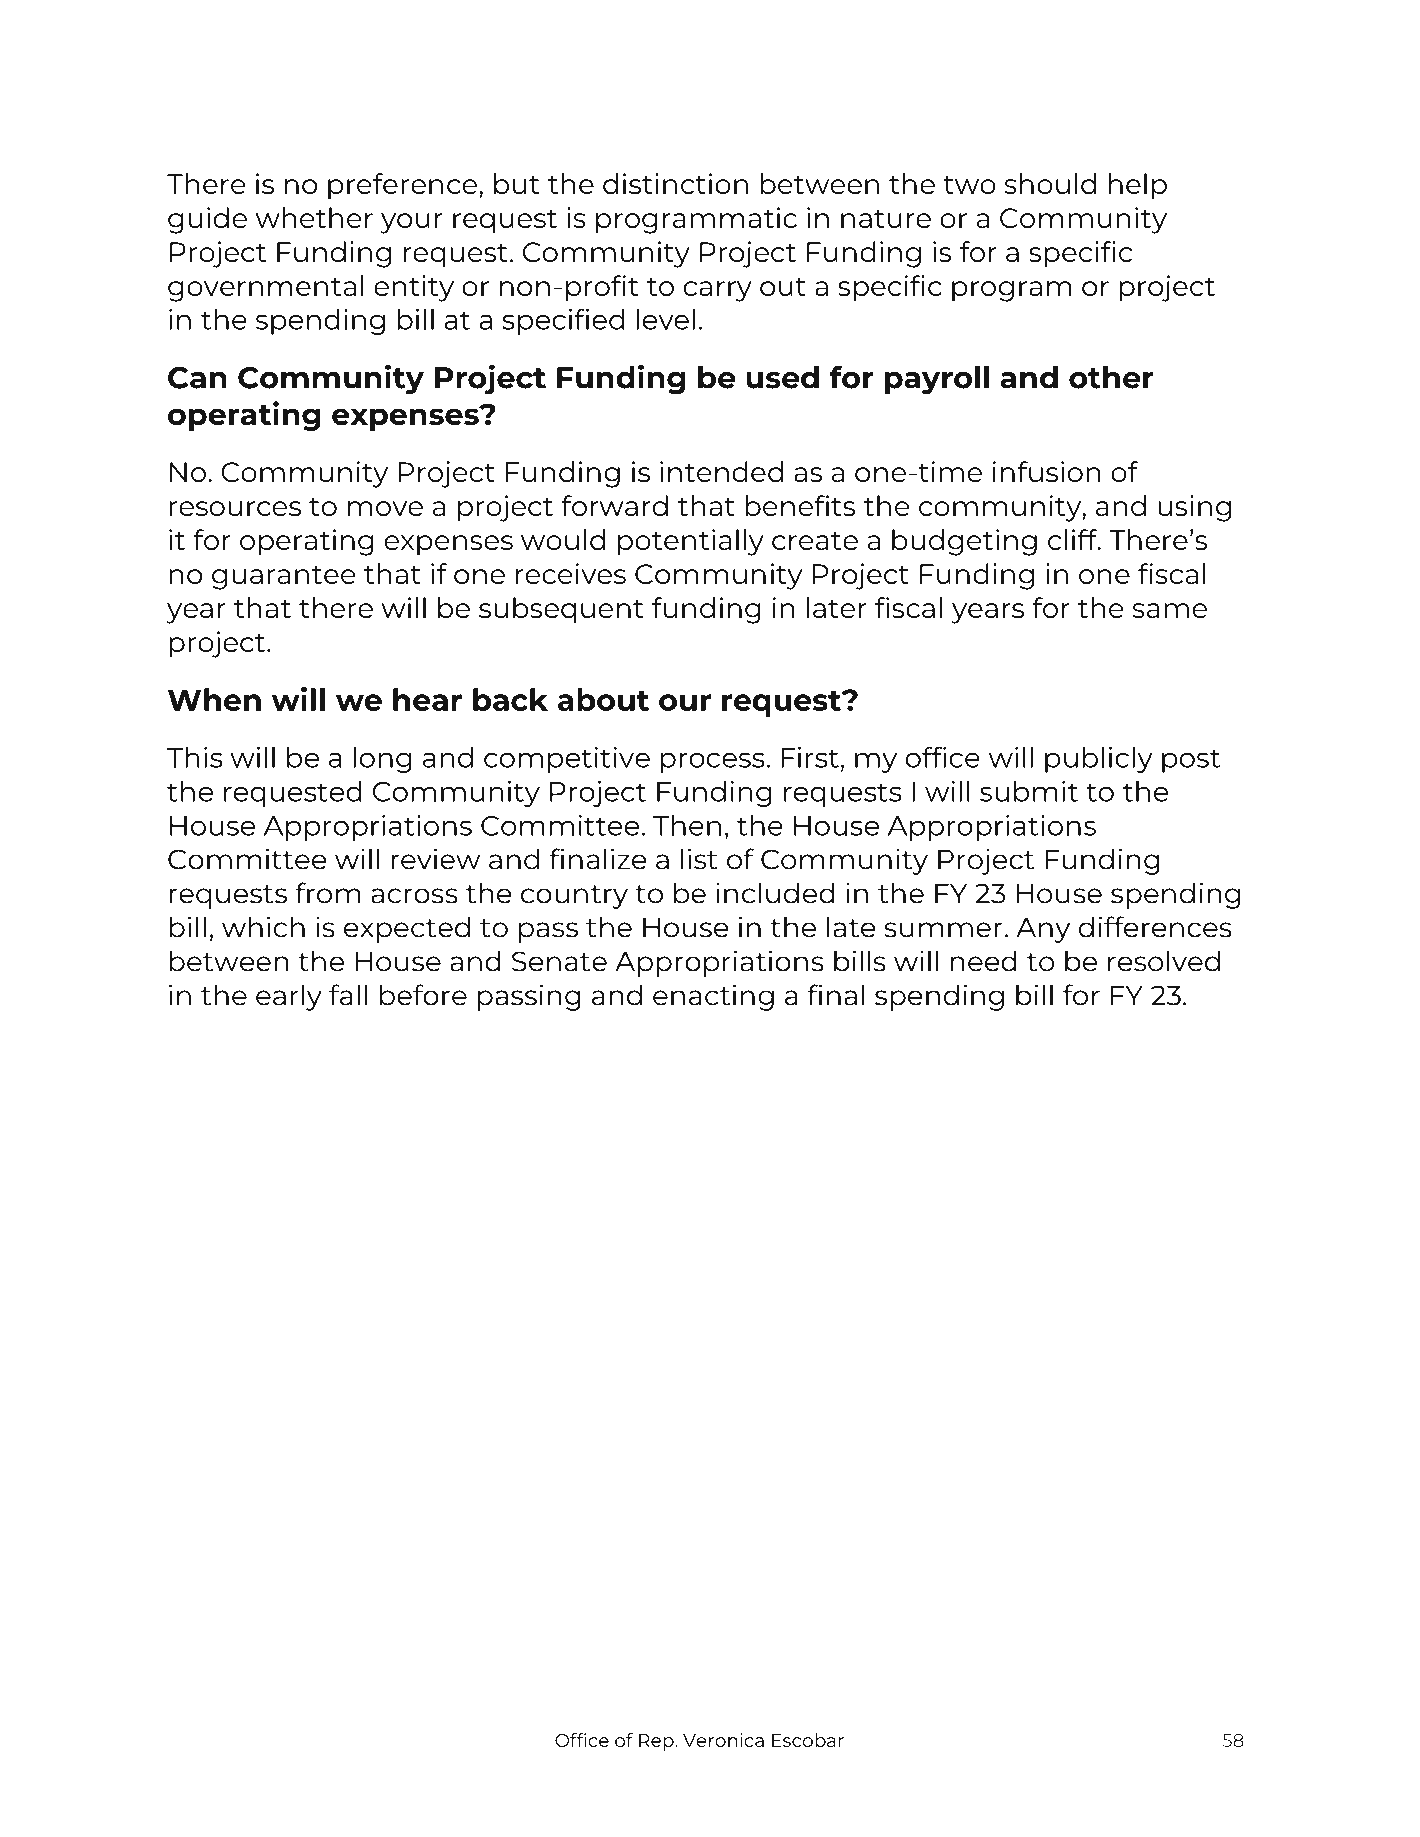 The width and height of the image is (1420, 1837). What do you see at coordinates (314, 217) in the image?
I see `whether` at bounding box center [314, 217].
